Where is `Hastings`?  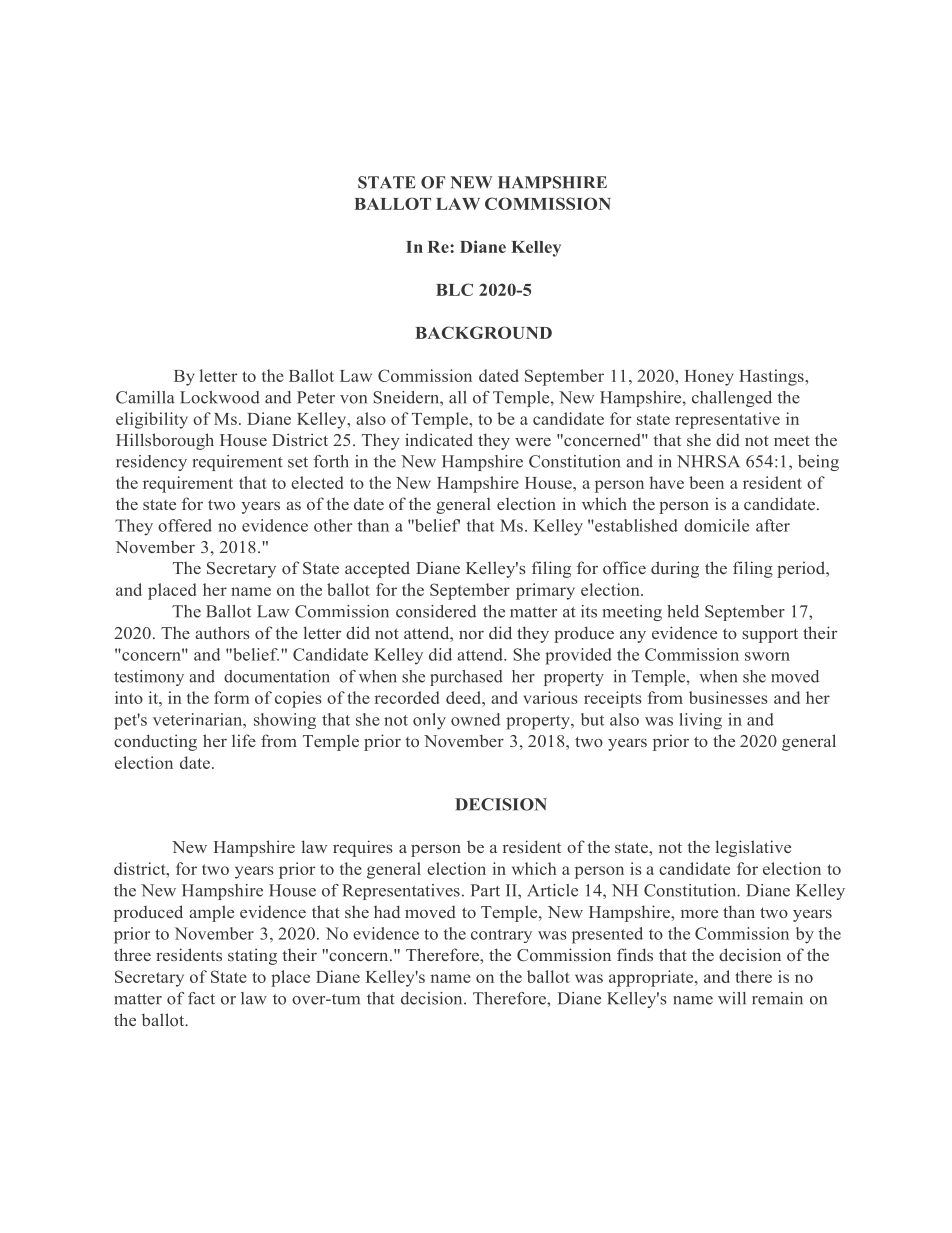
Hastings is located at coordinates (772, 377).
